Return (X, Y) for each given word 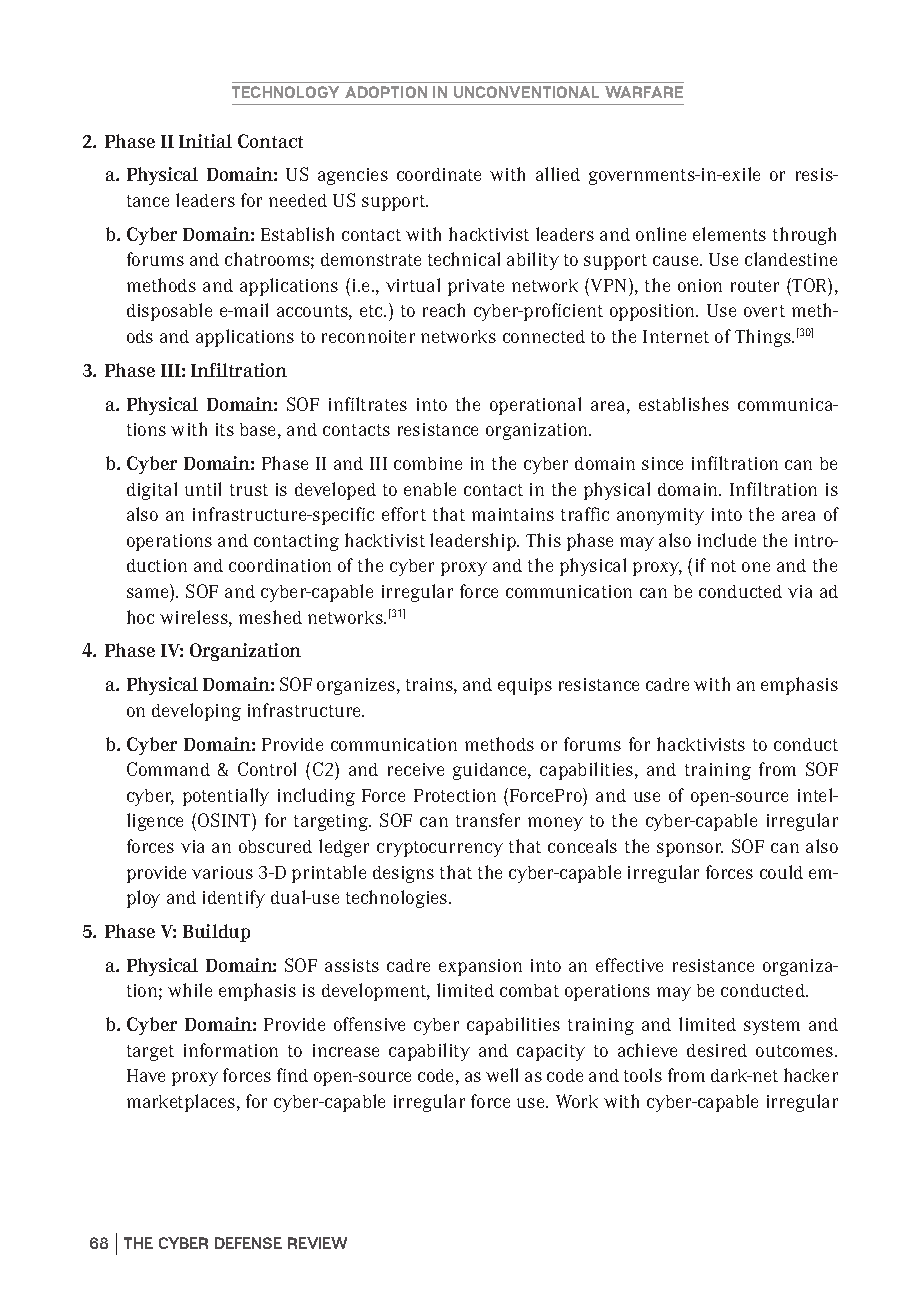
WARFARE (644, 92)
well (502, 1075)
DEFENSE (248, 1243)
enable (430, 489)
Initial (205, 141)
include (727, 540)
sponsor (690, 850)
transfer (488, 820)
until (203, 489)
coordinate (439, 174)
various (222, 872)
